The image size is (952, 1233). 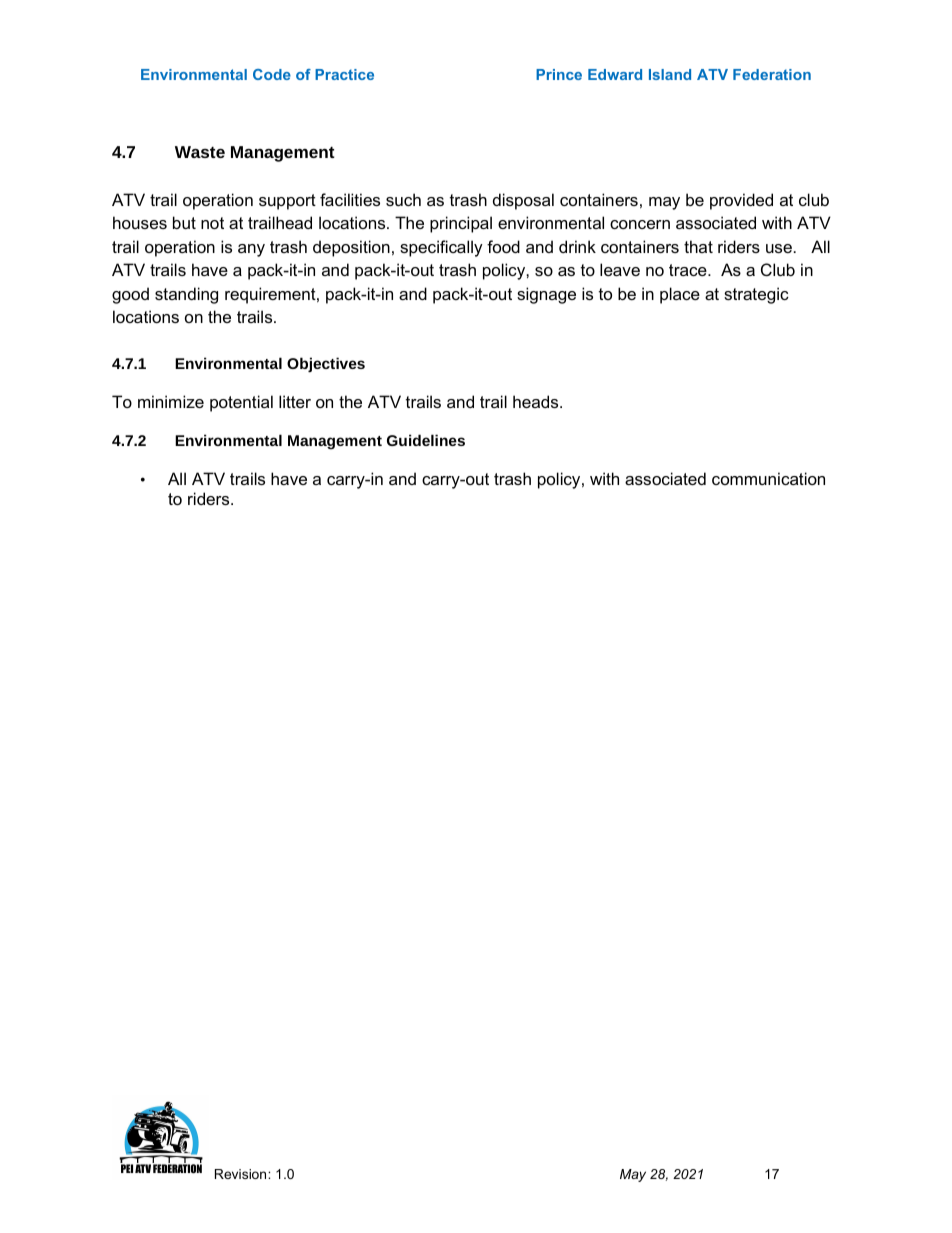 I want to click on strategic, so click(x=756, y=295).
